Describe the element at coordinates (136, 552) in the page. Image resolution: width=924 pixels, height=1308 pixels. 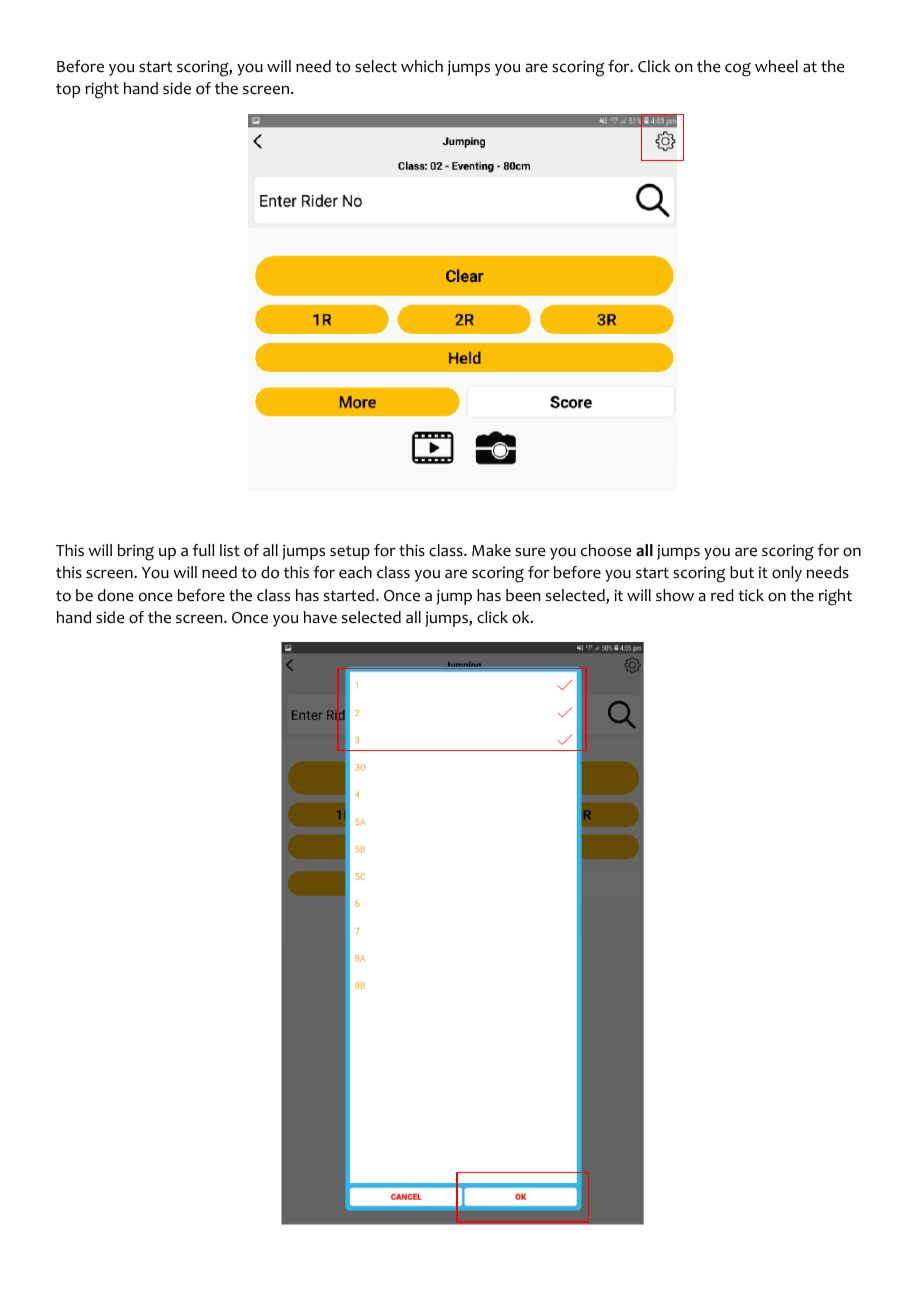
I see `bring` at that location.
